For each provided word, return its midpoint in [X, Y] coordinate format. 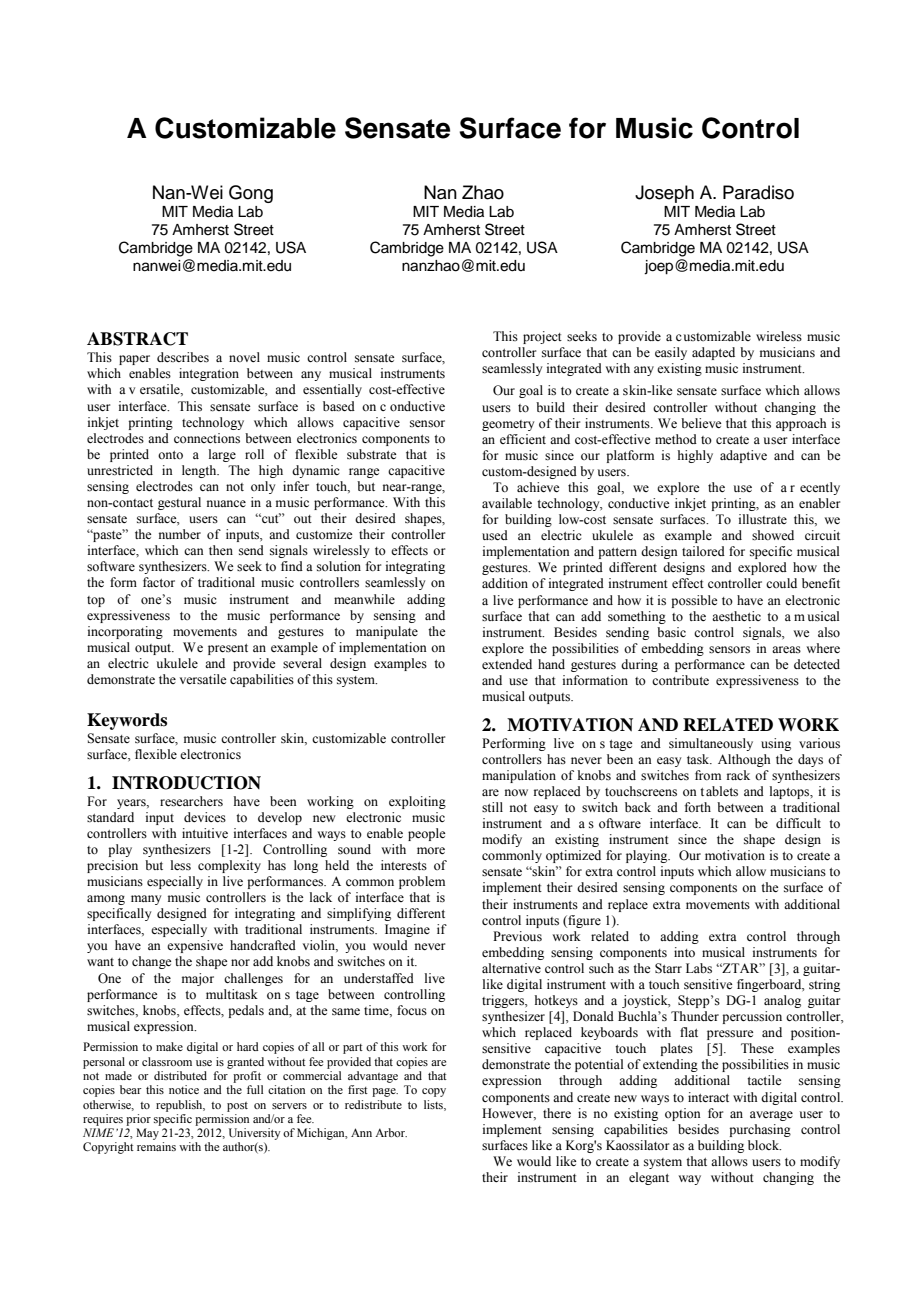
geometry [508, 425]
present [228, 649]
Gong [251, 194]
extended [507, 664]
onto [170, 455]
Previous [517, 936]
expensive [195, 946]
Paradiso [758, 192]
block [764, 1145]
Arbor [391, 1132]
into [684, 952]
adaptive [743, 456]
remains [156, 1146]
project [542, 337]
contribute [680, 680]
